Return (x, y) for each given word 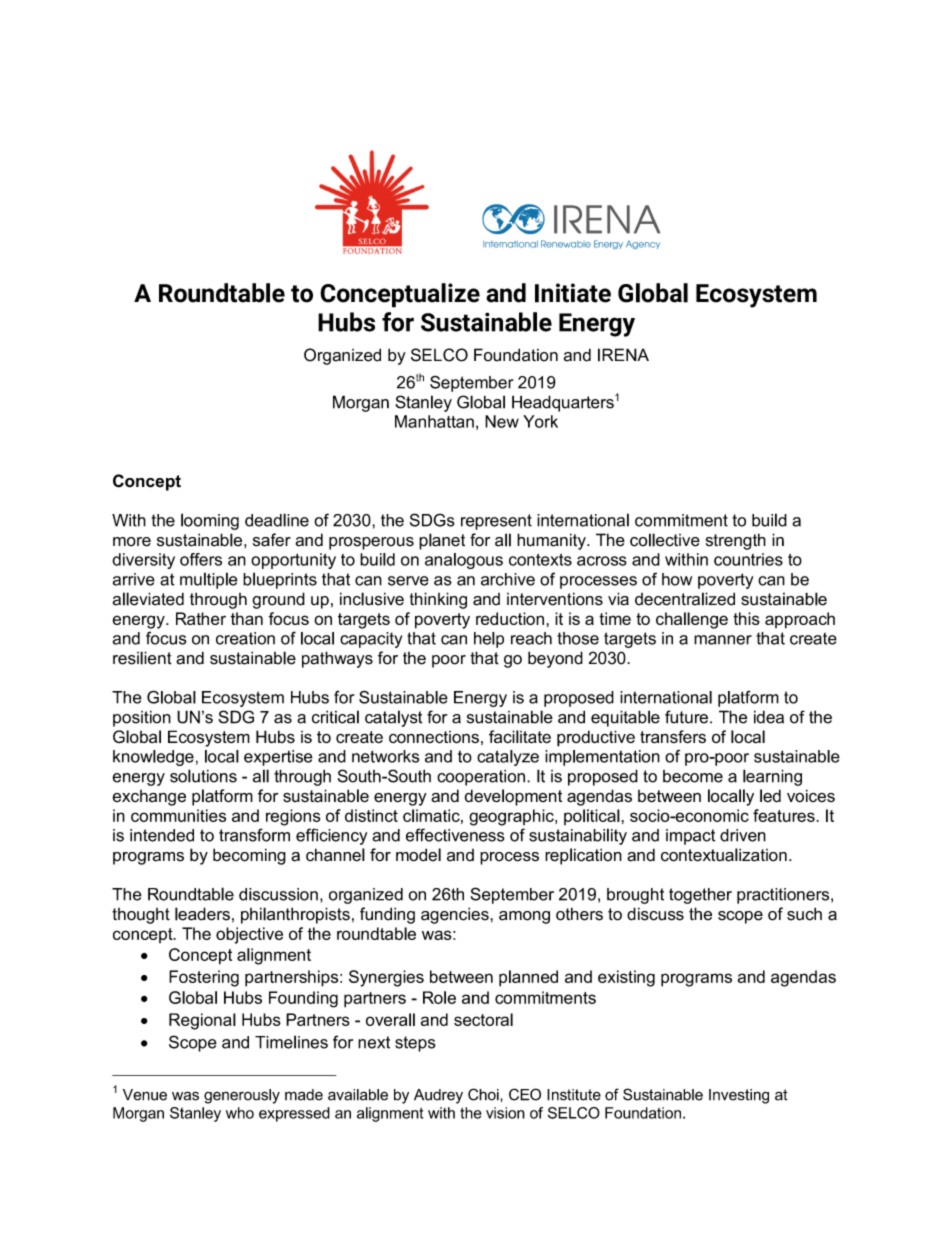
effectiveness (455, 835)
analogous (464, 561)
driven (743, 835)
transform (254, 835)
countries (748, 559)
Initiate (573, 293)
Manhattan (434, 421)
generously (242, 1096)
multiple (209, 580)
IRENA (623, 355)
